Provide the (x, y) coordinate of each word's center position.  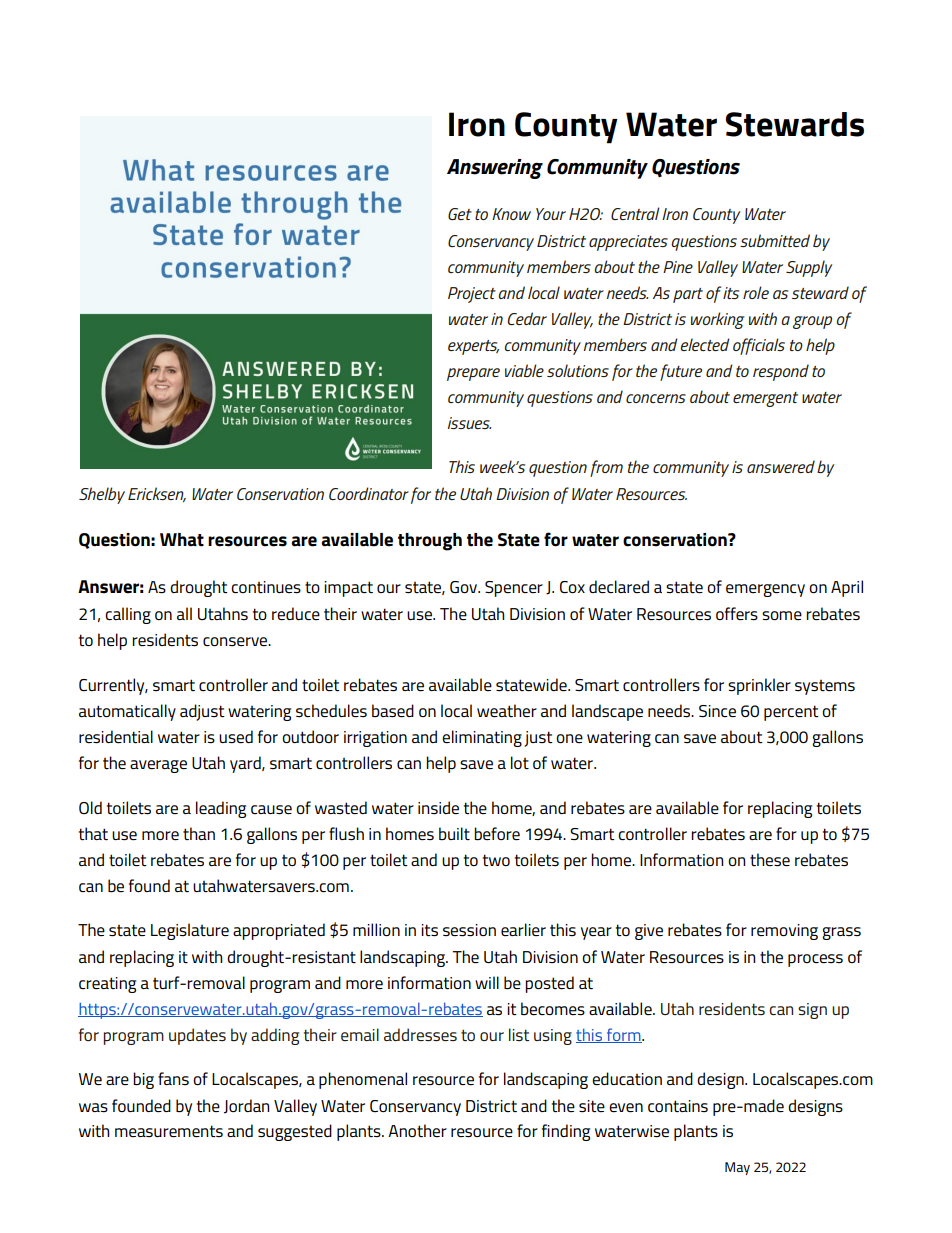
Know (511, 214)
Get (460, 214)
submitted (775, 240)
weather (507, 710)
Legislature (190, 931)
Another (417, 1130)
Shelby (102, 495)
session (469, 930)
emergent (765, 399)
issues (469, 423)
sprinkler (759, 686)
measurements (169, 1131)
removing (784, 932)
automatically (127, 712)
